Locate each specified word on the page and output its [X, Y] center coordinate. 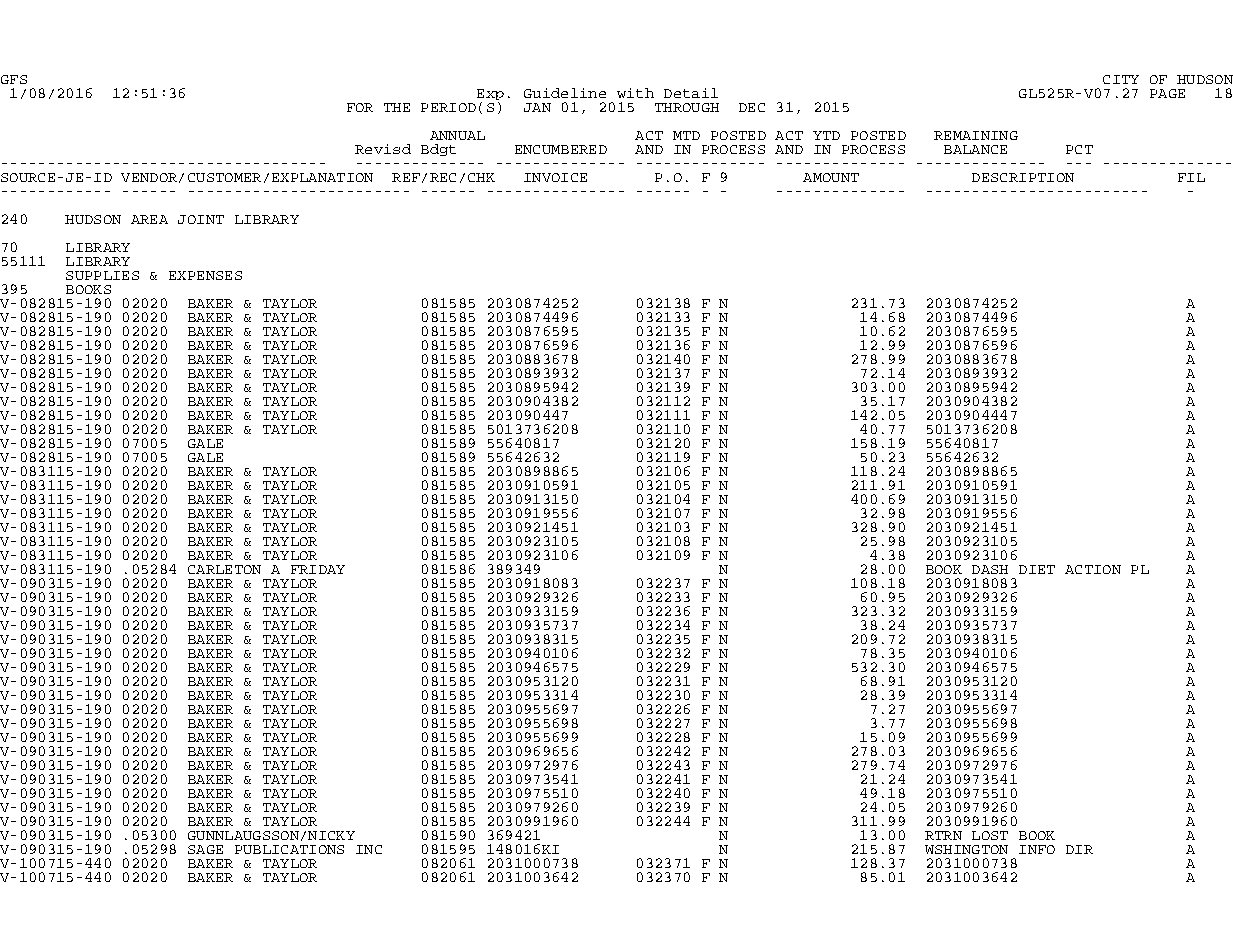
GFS [14, 79]
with [635, 93]
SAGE [205, 849]
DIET [1037, 569]
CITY [1121, 79]
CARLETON [224, 569]
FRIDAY [318, 569]
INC [369, 849]
